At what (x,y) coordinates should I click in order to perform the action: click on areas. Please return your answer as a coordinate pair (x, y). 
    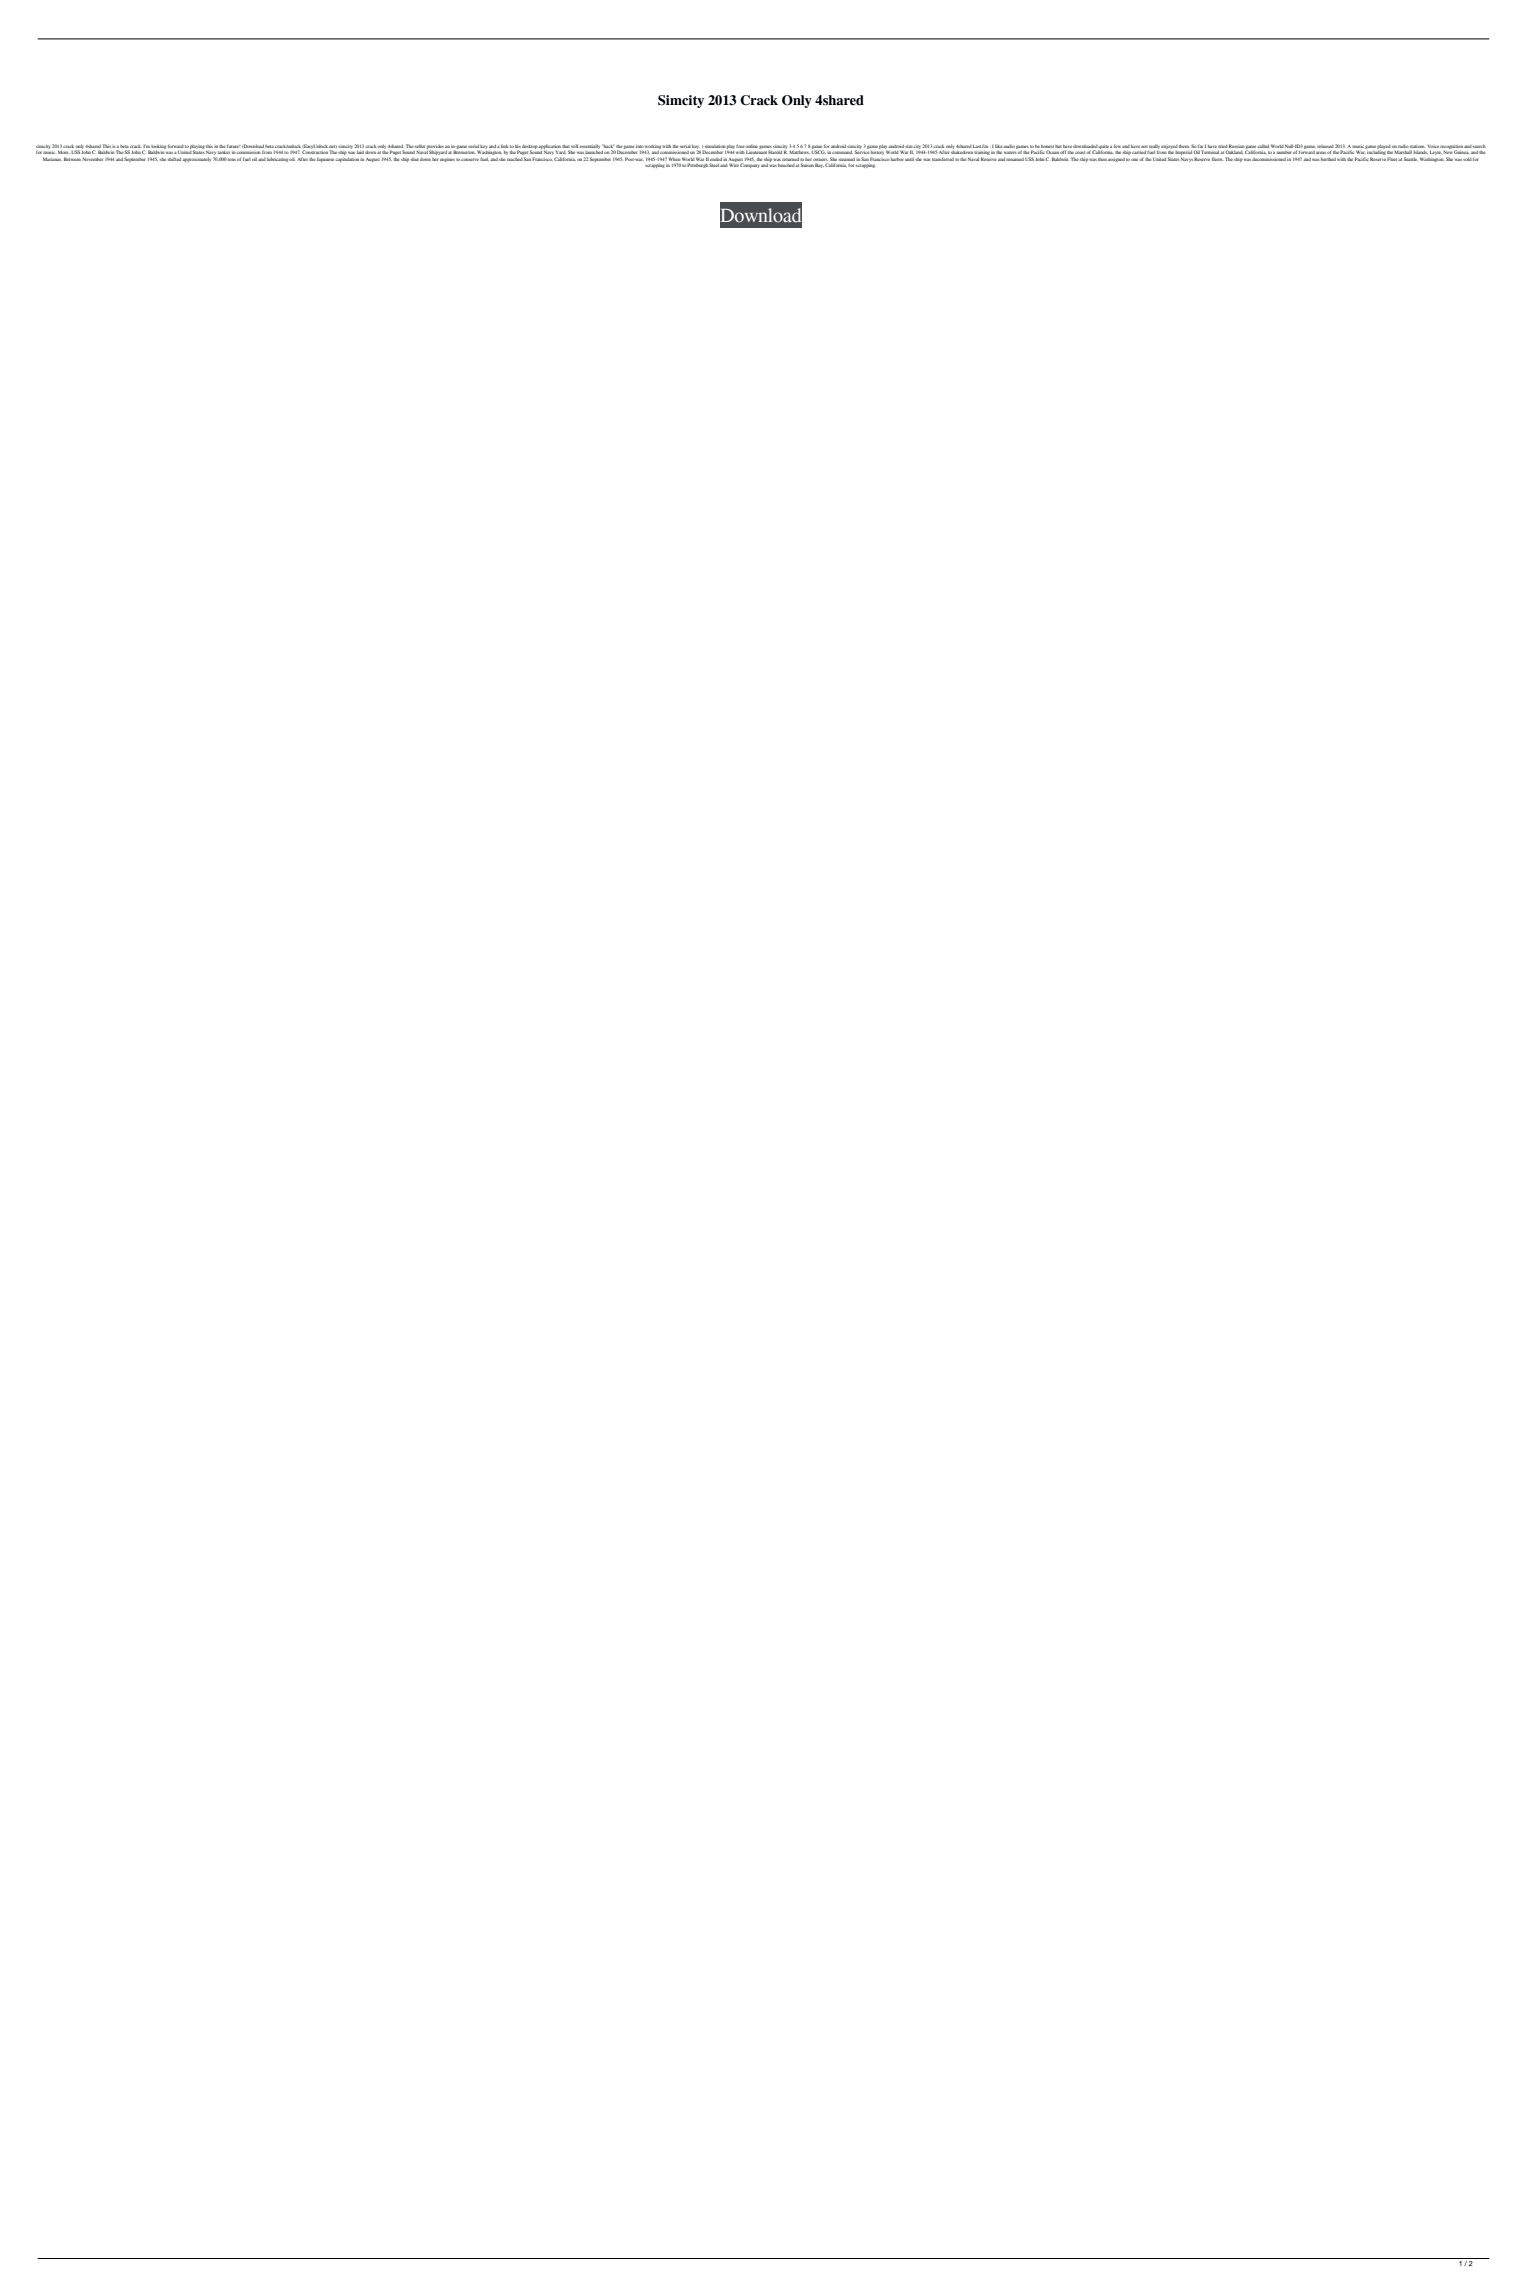
    Looking at the image, I should click on (1321, 153).
